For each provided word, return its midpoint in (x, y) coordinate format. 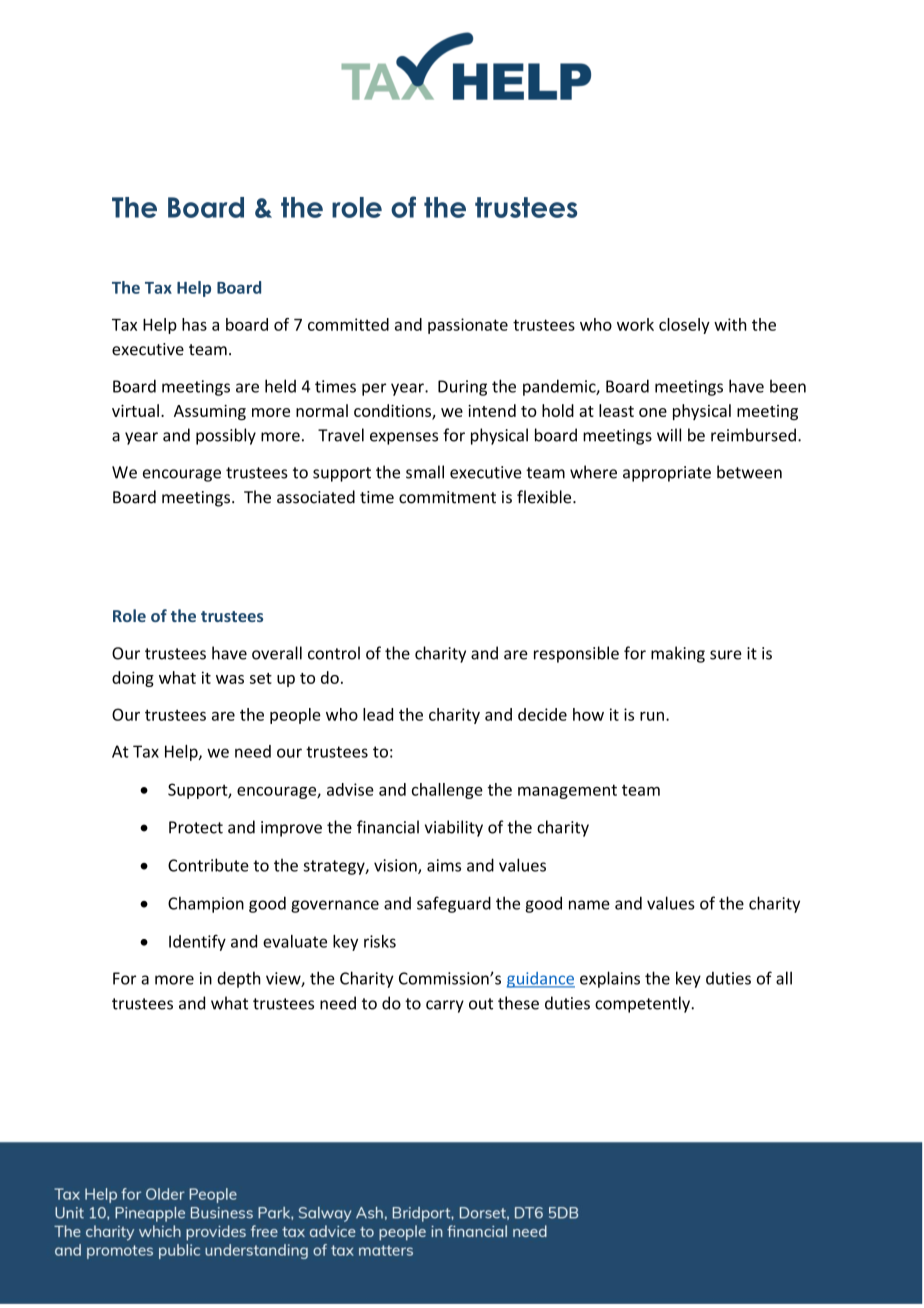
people (295, 716)
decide (542, 714)
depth (238, 979)
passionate (468, 326)
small (425, 472)
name (589, 905)
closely (684, 326)
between (749, 472)
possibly (226, 436)
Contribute (208, 865)
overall (277, 653)
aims (444, 865)
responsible (576, 654)
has (194, 324)
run (652, 716)
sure (726, 655)
